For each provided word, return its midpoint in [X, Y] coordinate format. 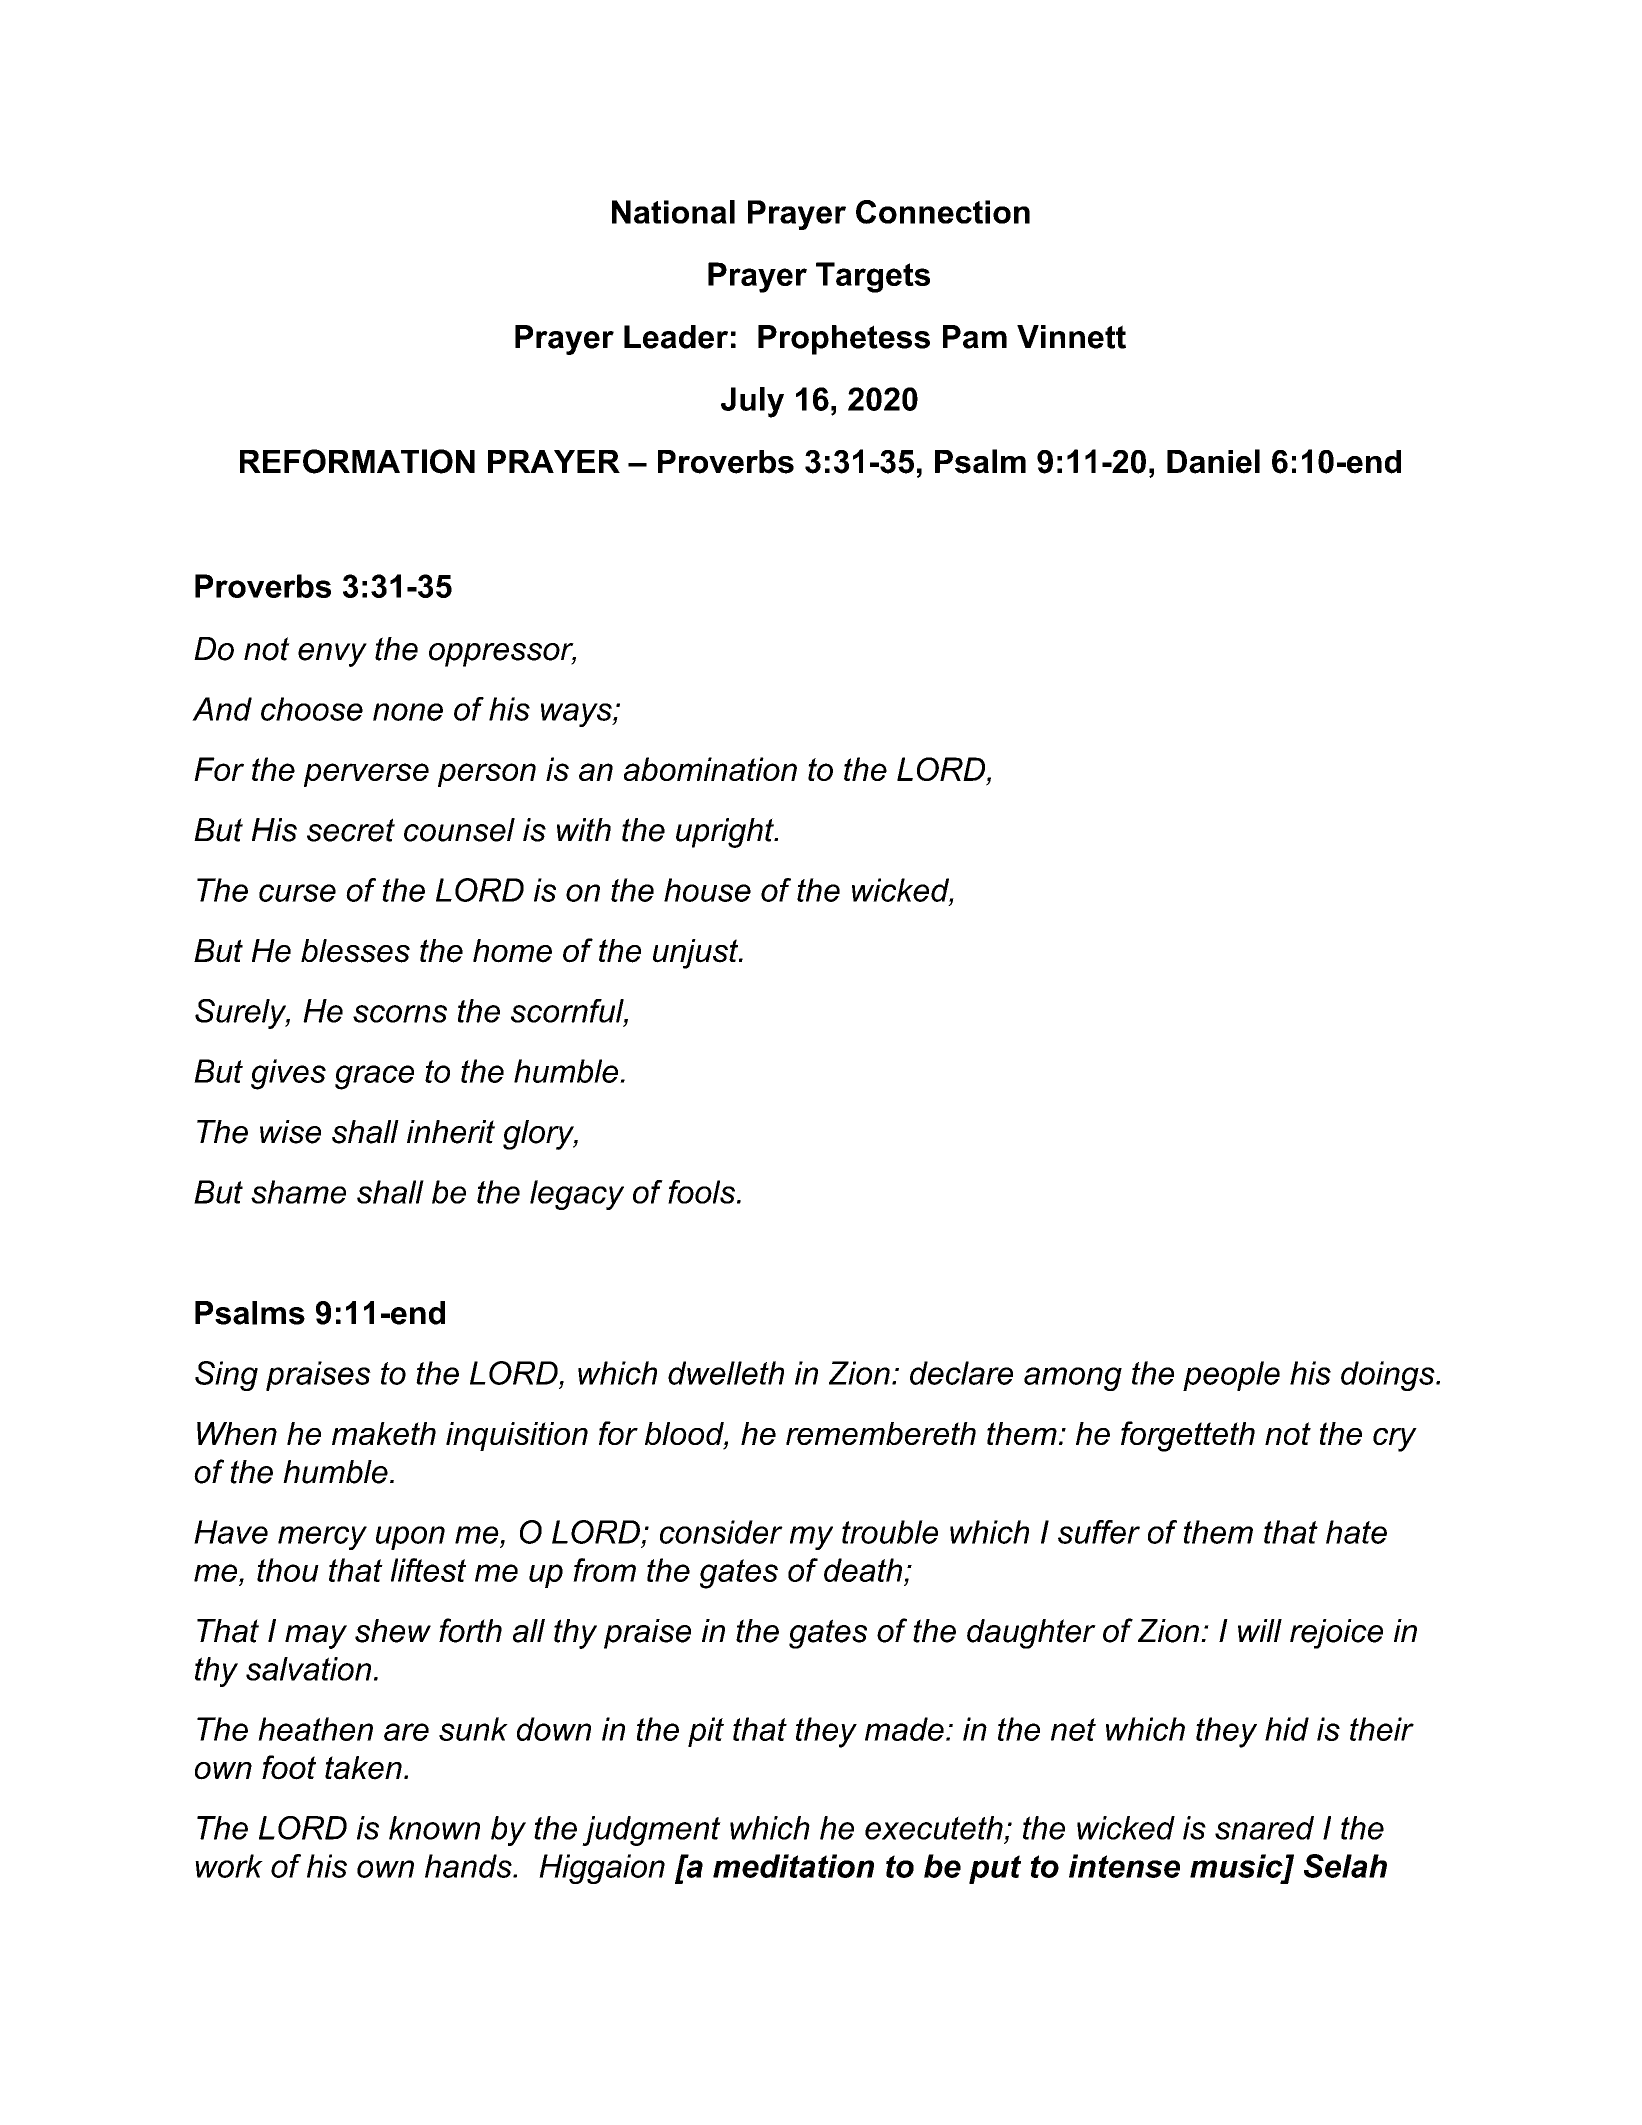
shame [298, 1192]
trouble [890, 1532]
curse [297, 893]
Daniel [1213, 461]
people [1231, 1376]
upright [726, 833]
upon [410, 1538]
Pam [975, 337]
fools [703, 1192]
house [707, 890]
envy [332, 655]
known [434, 1828]
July [752, 402]
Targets [873, 277]
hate [1356, 1532]
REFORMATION [357, 461]
